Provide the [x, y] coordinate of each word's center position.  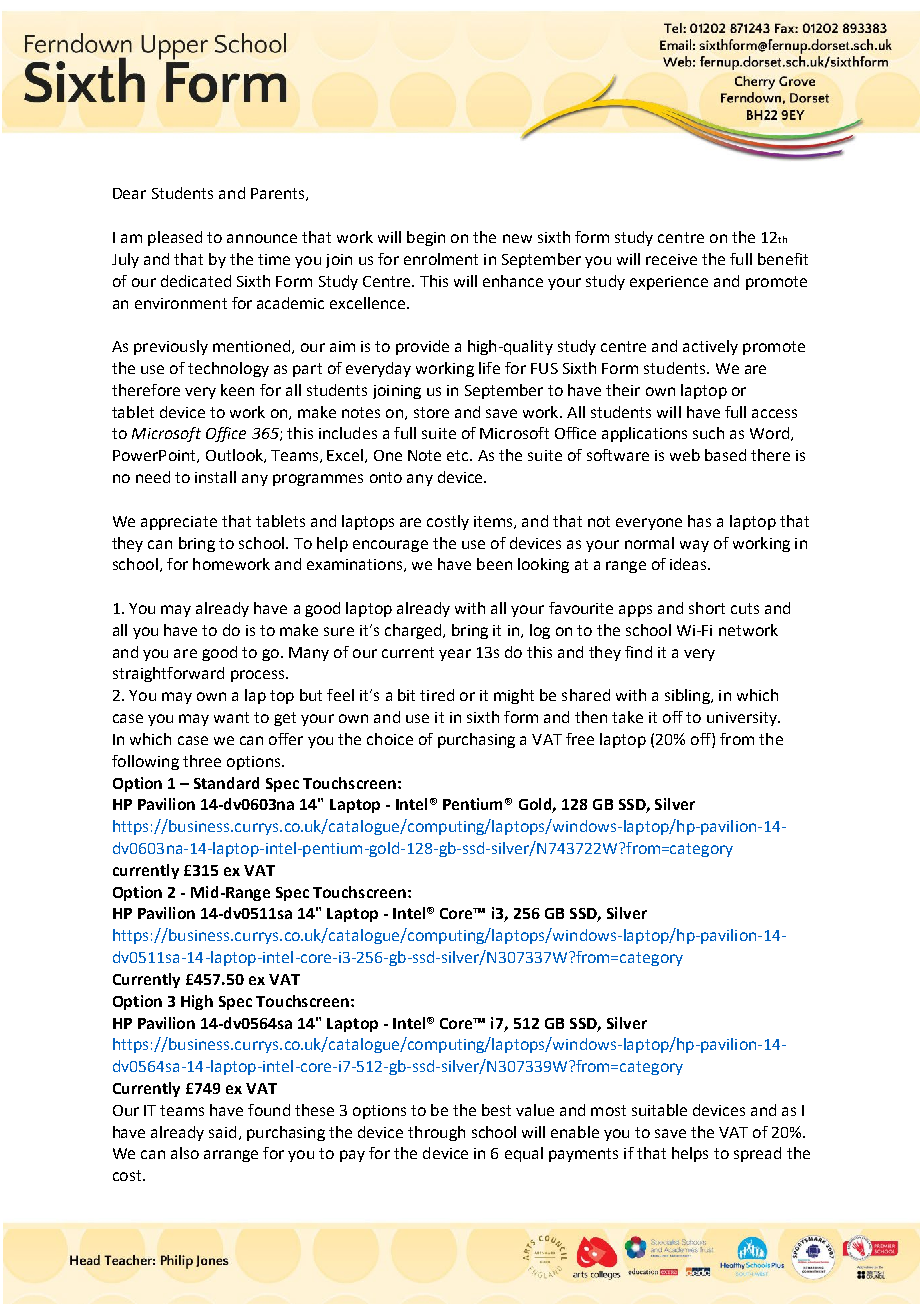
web [685, 455]
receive [671, 259]
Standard [226, 783]
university [743, 719]
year [455, 655]
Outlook [235, 456]
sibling [688, 696]
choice [390, 739]
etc [459, 455]
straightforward [168, 674]
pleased [175, 238]
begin [426, 238]
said [222, 1132]
